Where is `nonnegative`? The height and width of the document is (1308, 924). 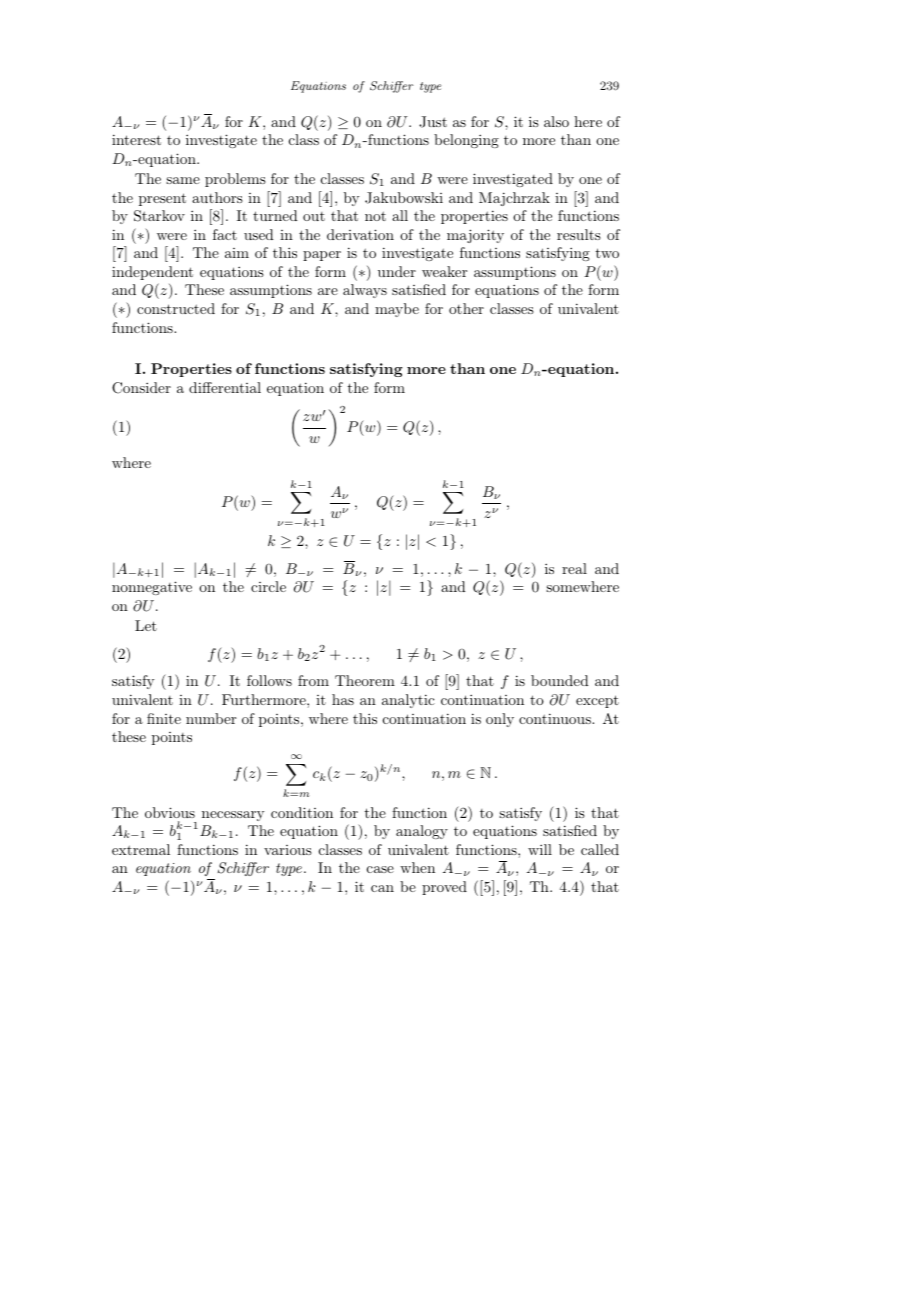
nonnegative is located at coordinates (152, 588).
